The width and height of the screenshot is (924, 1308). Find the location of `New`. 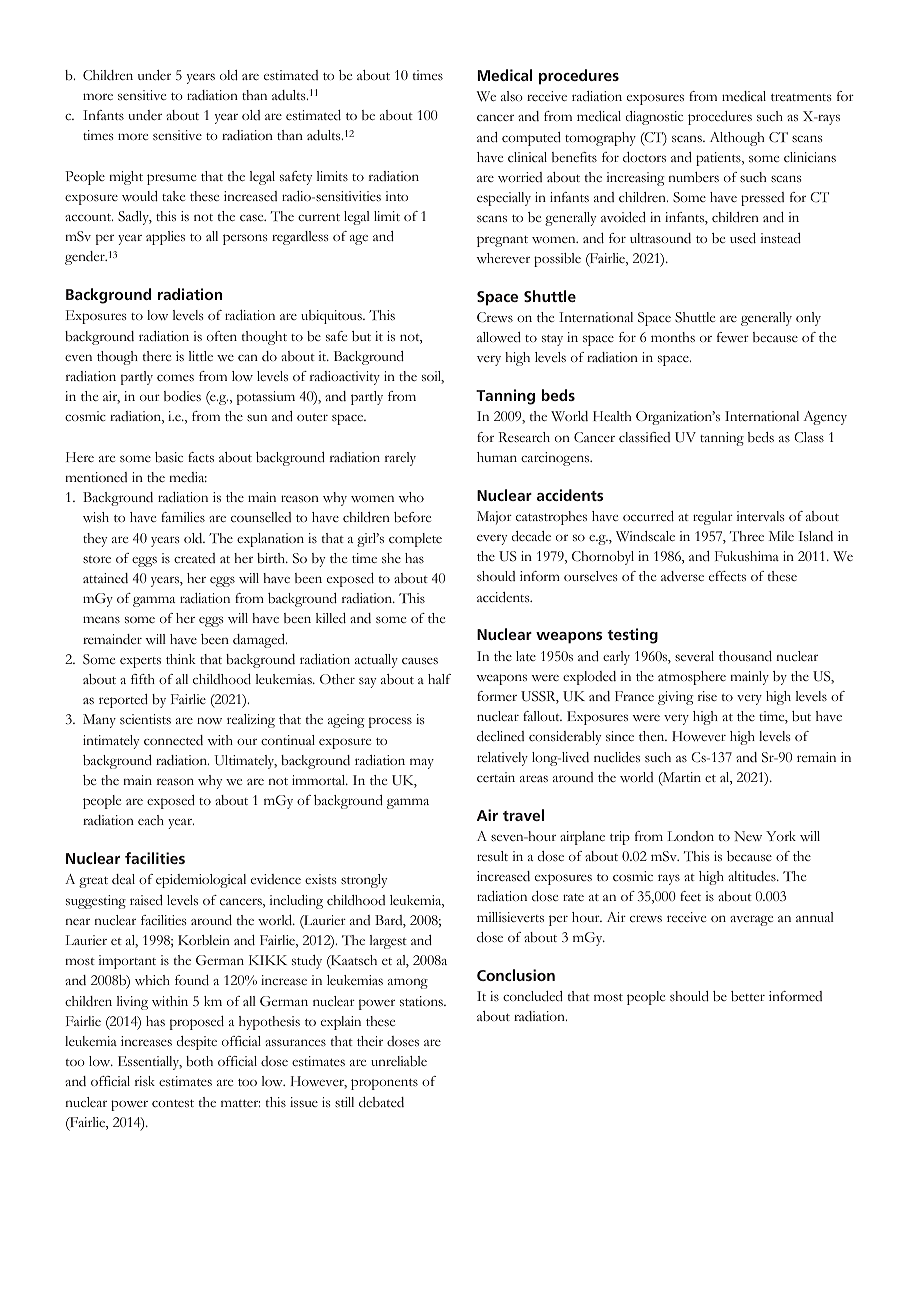

New is located at coordinates (748, 836).
